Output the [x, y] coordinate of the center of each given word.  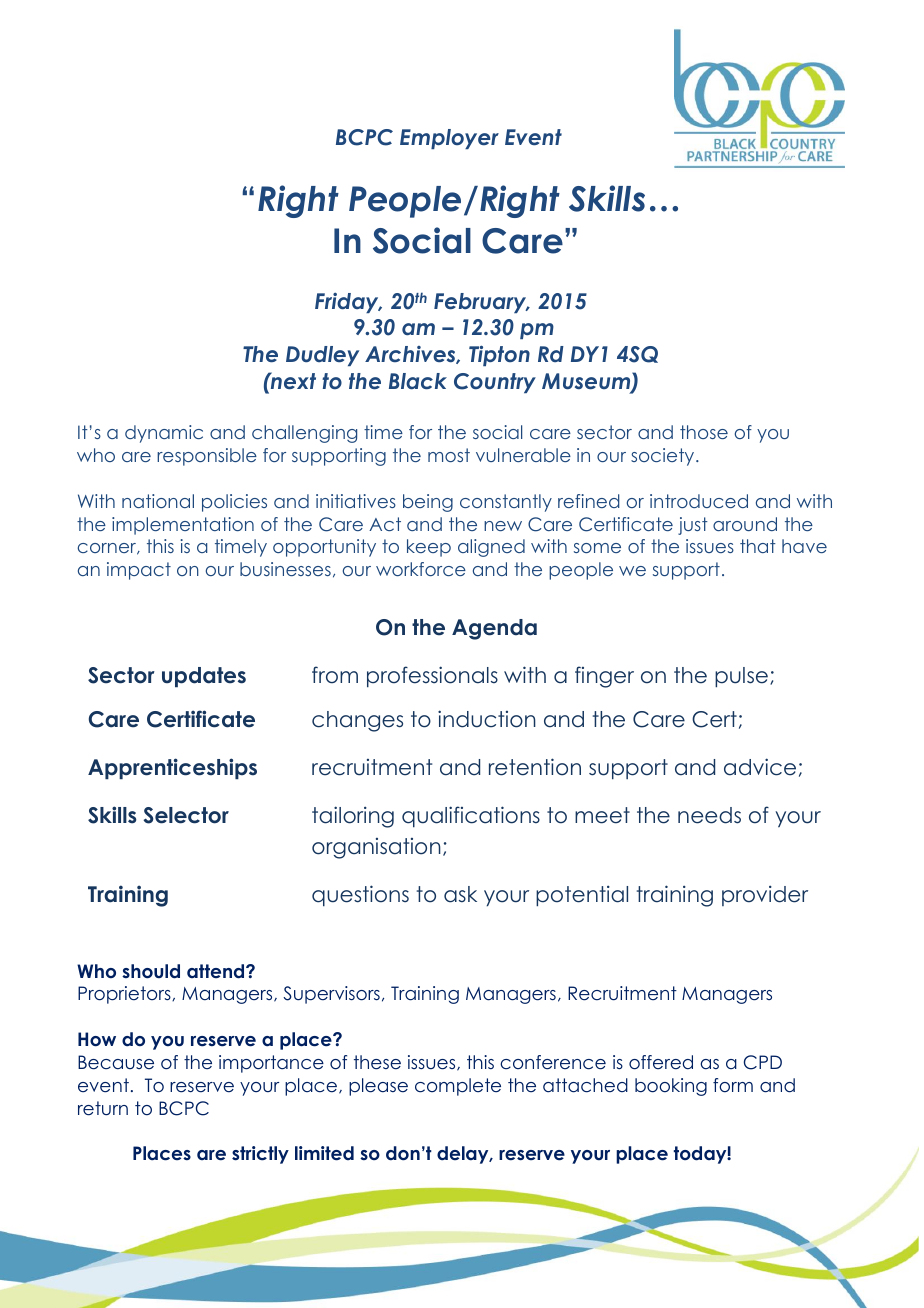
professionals [432, 677]
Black [418, 381]
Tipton [499, 355]
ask [460, 894]
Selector [186, 815]
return [103, 1108]
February [481, 303]
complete [458, 1087]
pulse [743, 677]
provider [765, 895]
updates [204, 677]
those [704, 432]
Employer [449, 139]
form [733, 1085]
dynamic [164, 434]
